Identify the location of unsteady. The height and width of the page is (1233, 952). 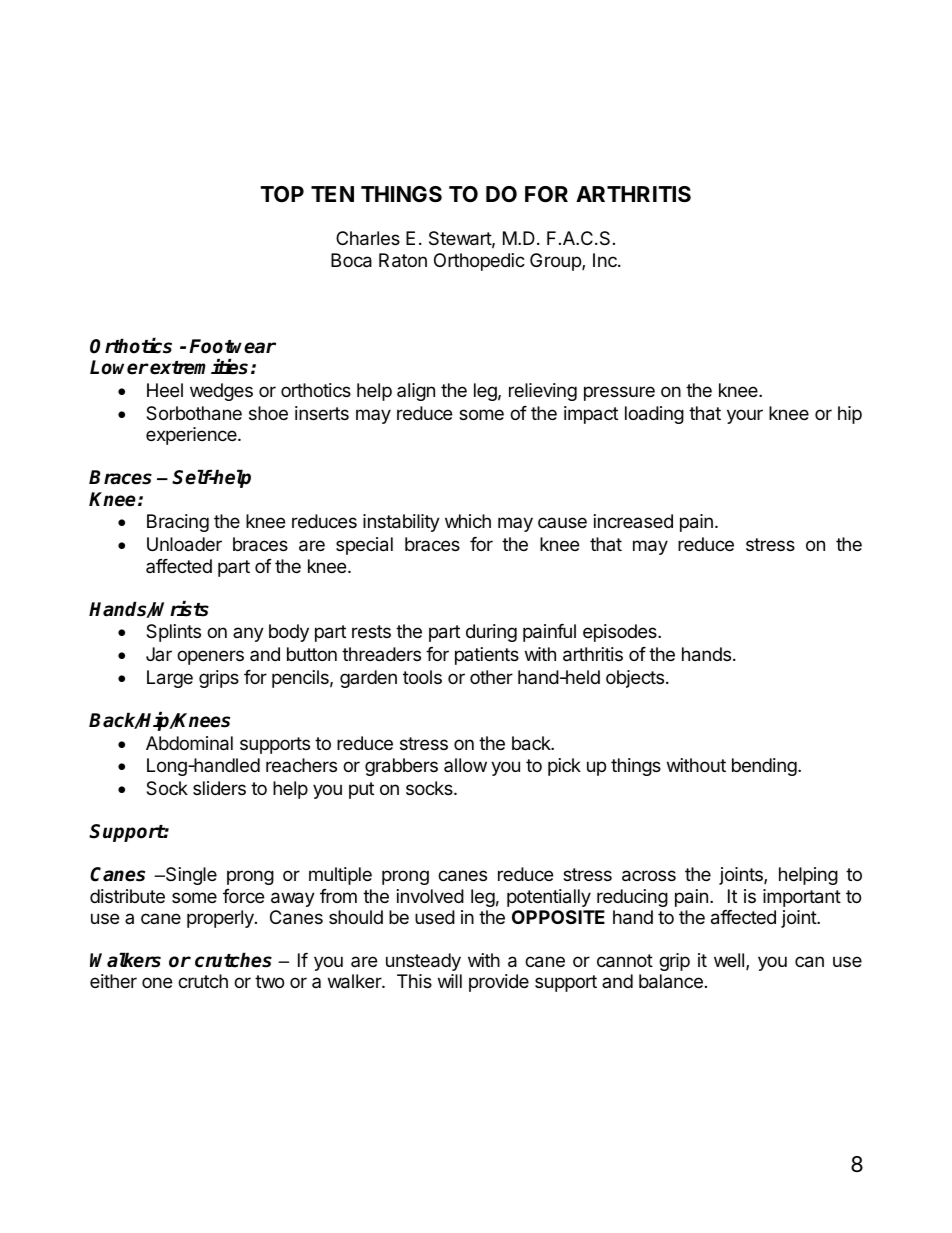
(423, 962).
